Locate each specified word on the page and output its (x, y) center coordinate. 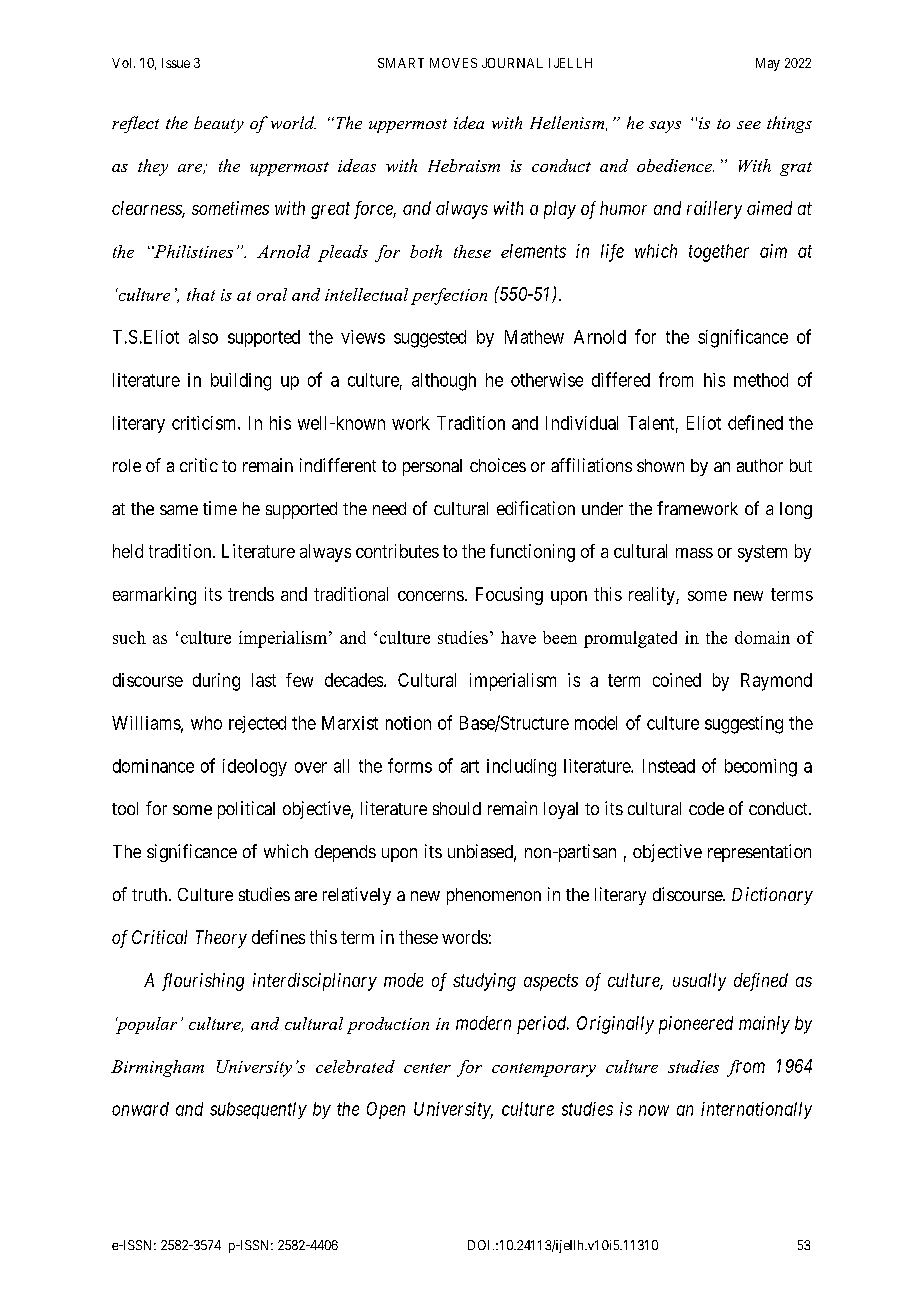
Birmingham (157, 1068)
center (427, 1068)
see (749, 125)
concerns (431, 596)
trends (251, 594)
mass (694, 553)
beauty (219, 124)
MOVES (453, 63)
